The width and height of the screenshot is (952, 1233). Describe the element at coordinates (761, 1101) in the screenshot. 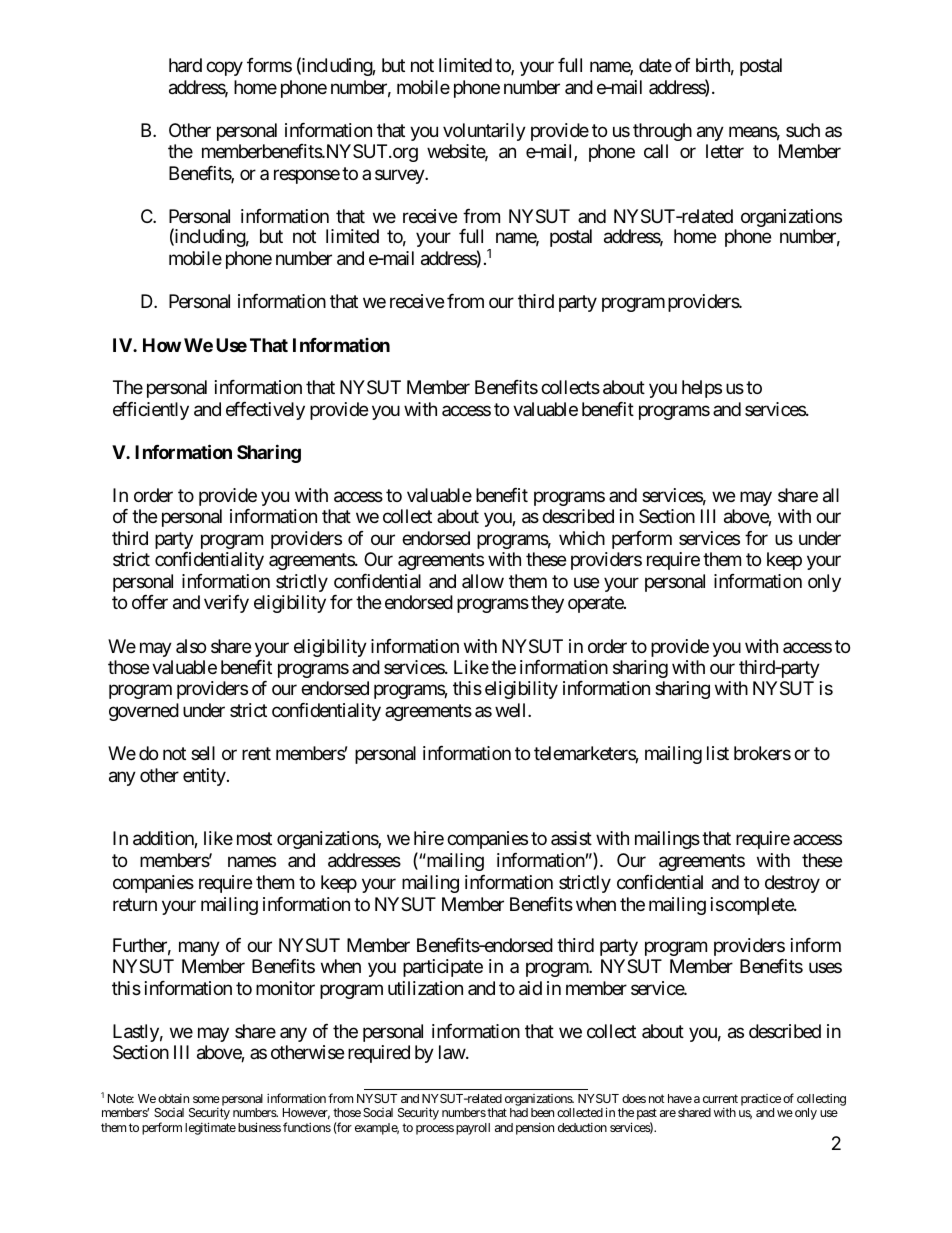

I see `practice` at that location.
